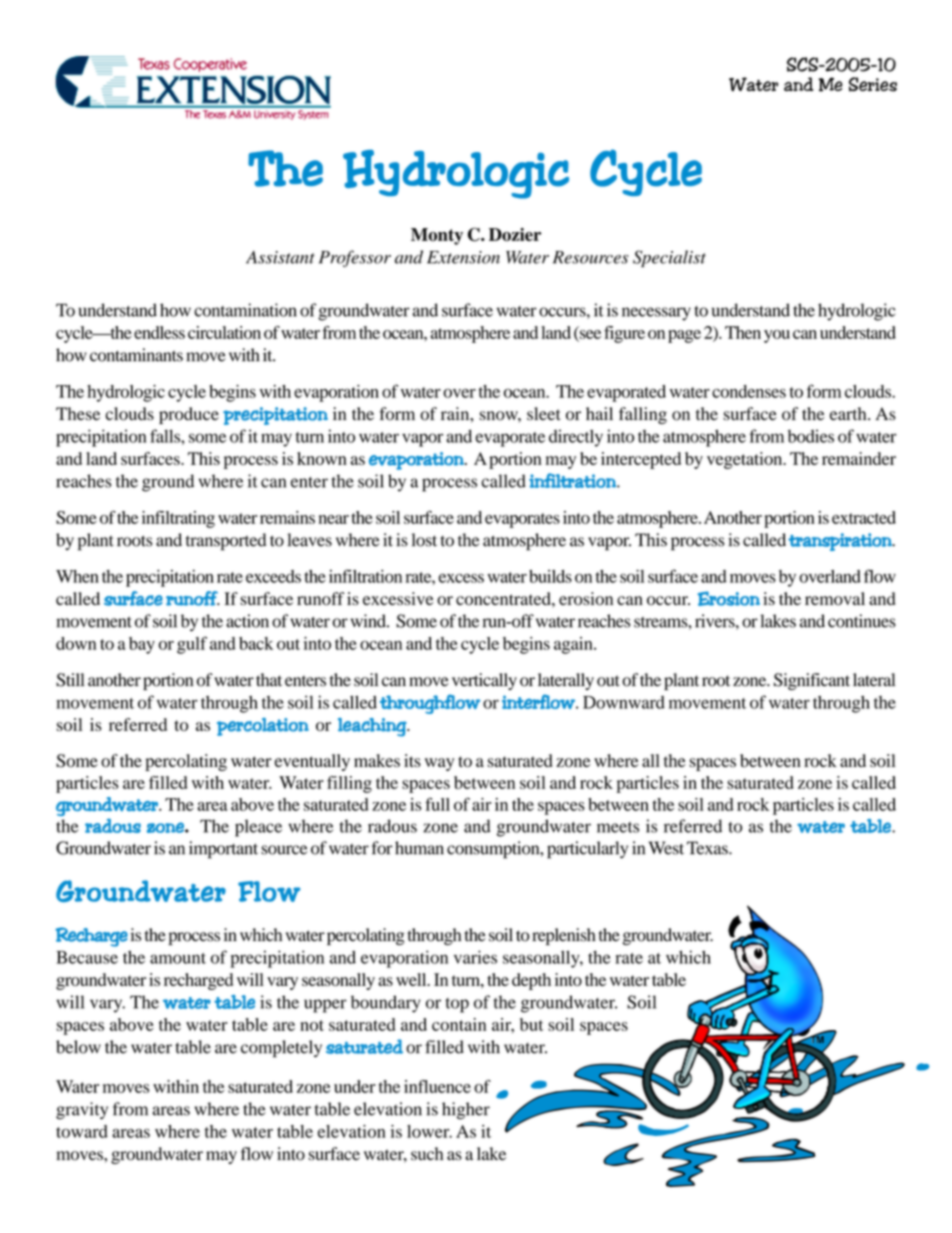 The height and width of the page is (1233, 952). What do you see at coordinates (835, 599) in the page?
I see `removal` at bounding box center [835, 599].
